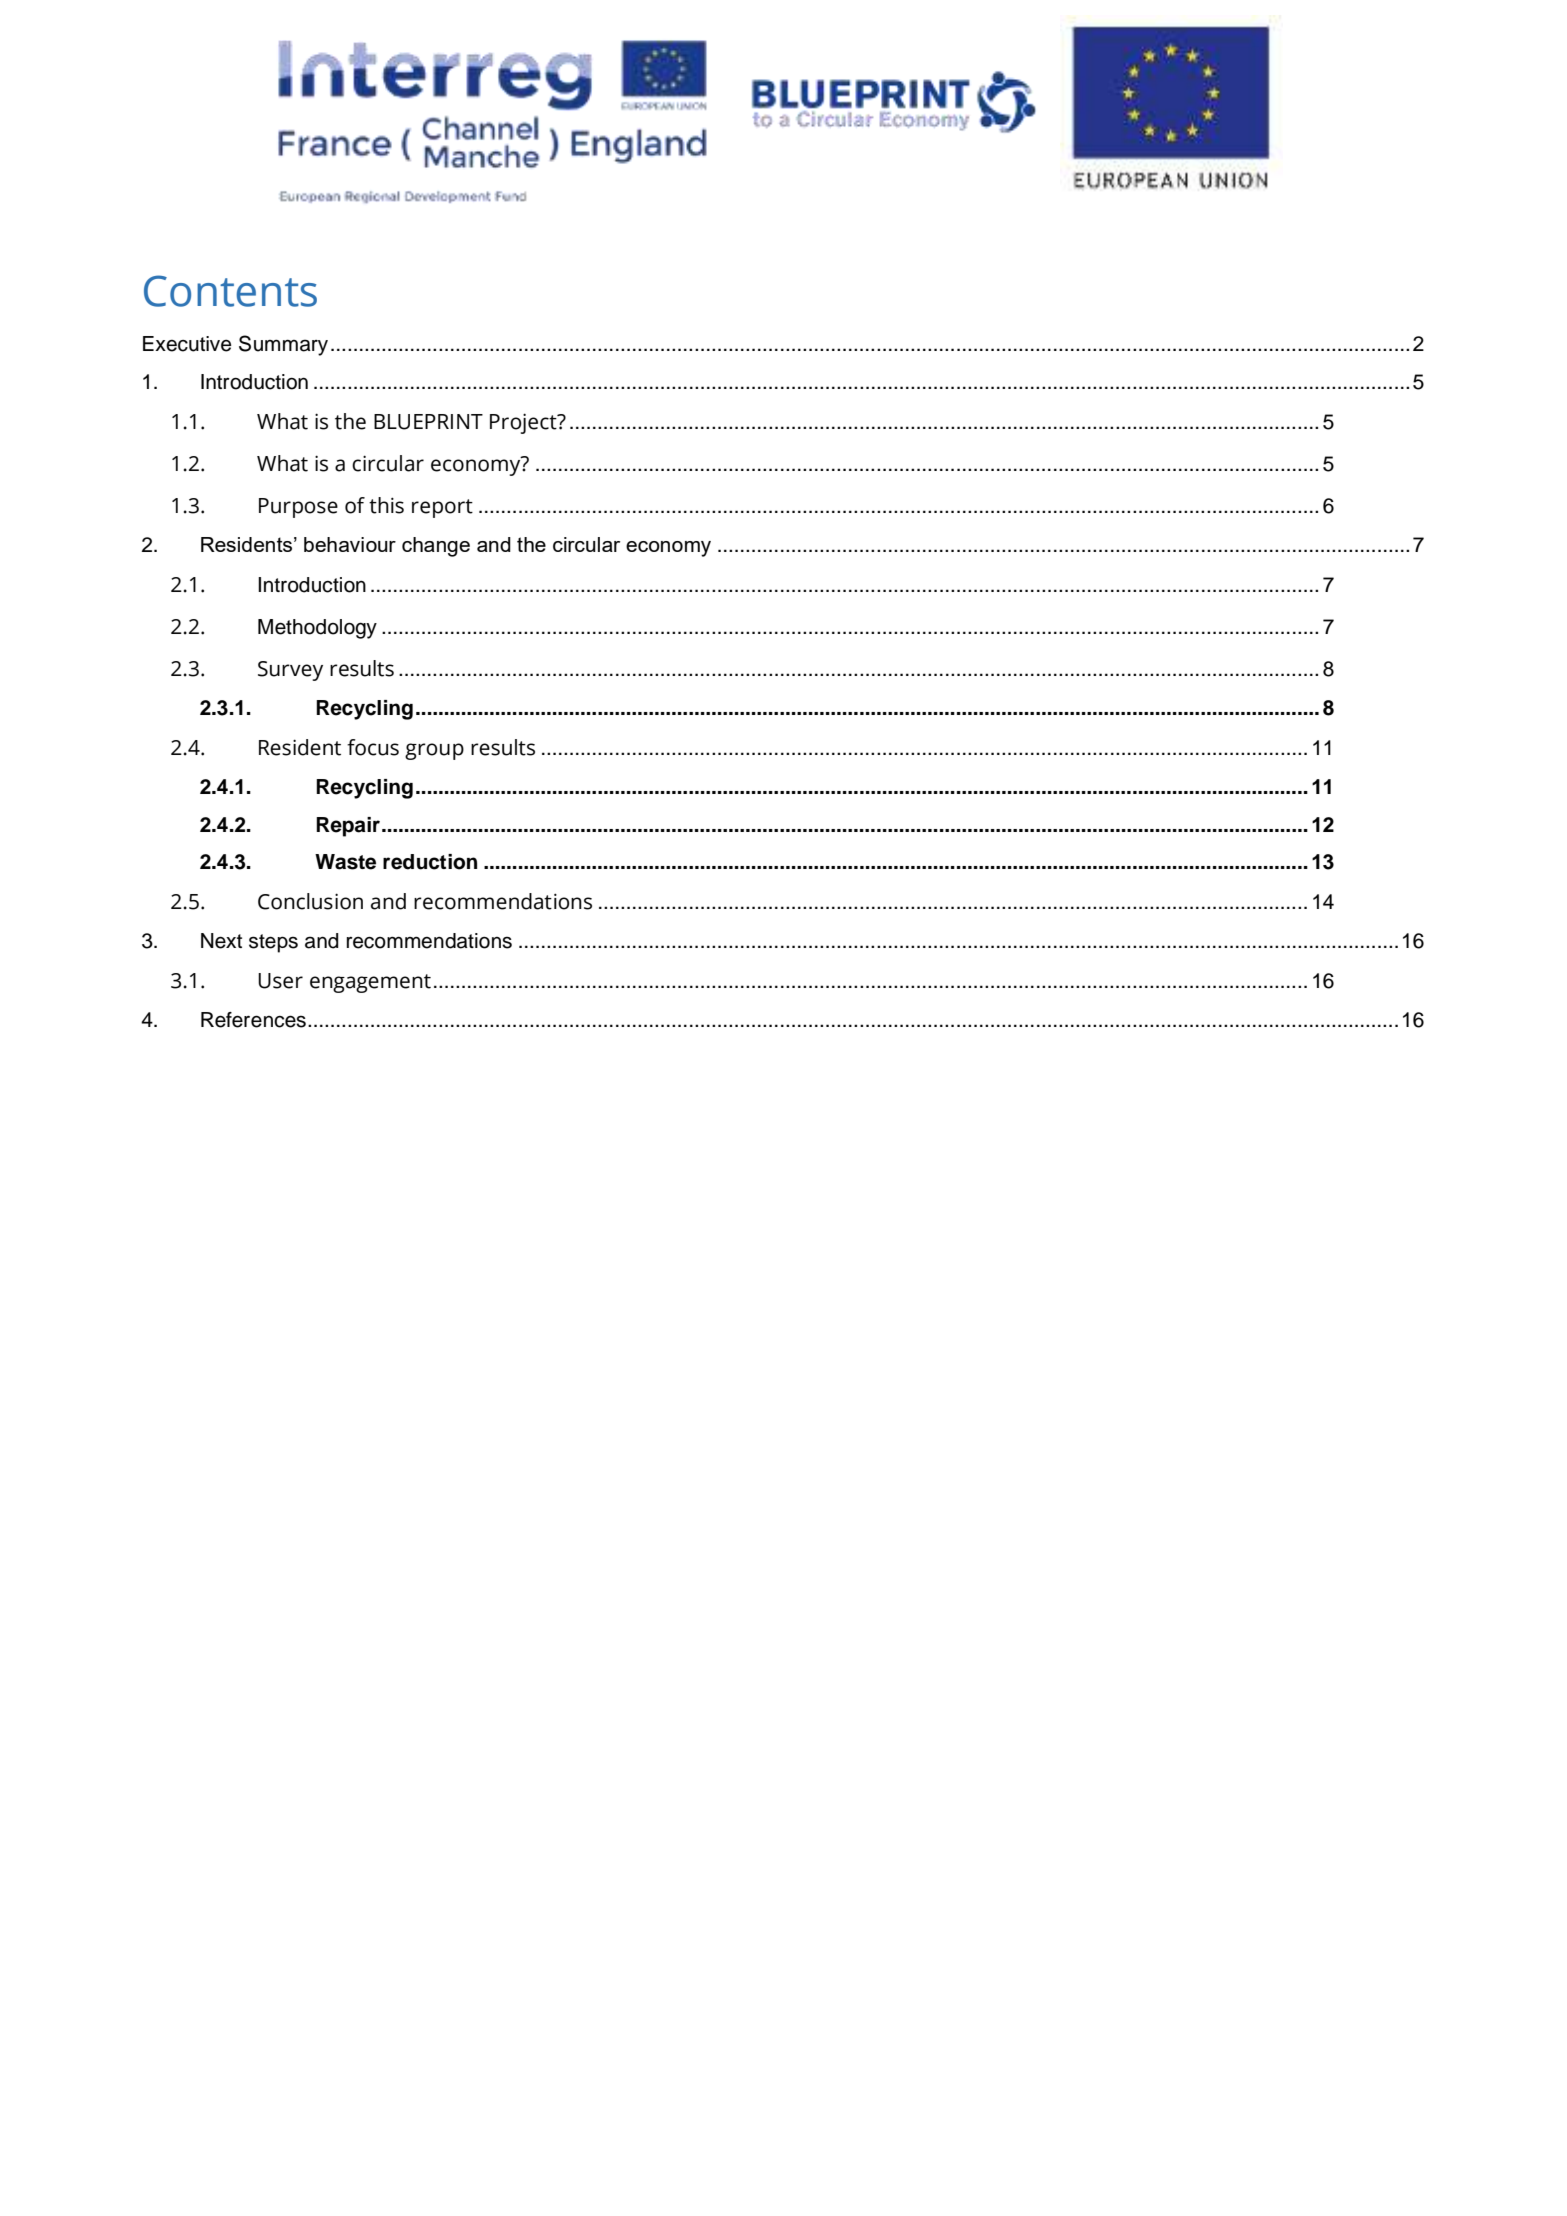 The height and width of the screenshot is (2216, 1567). What do you see at coordinates (524, 423) in the screenshot?
I see `Project` at bounding box center [524, 423].
